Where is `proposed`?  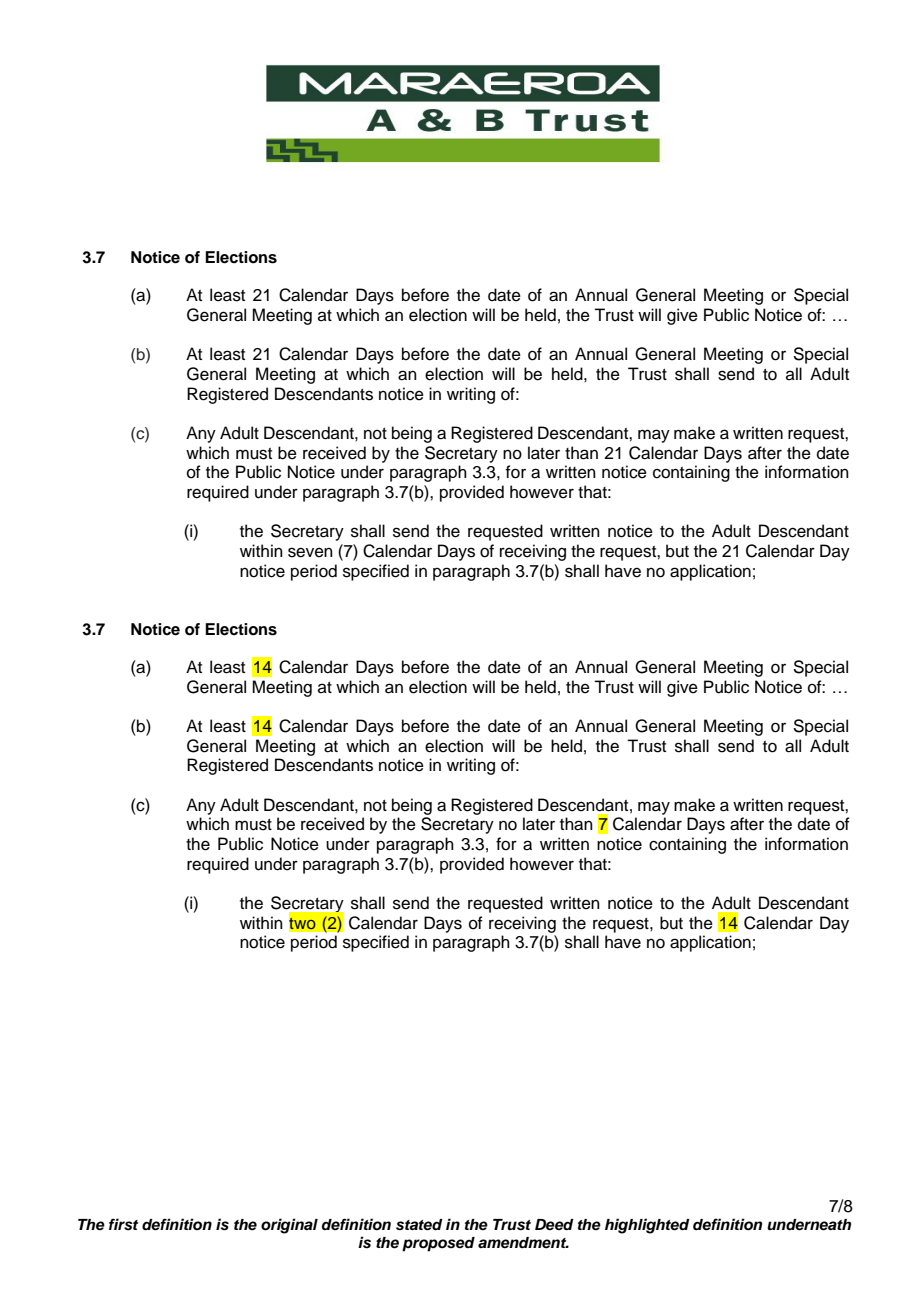 proposed is located at coordinates (438, 1244).
